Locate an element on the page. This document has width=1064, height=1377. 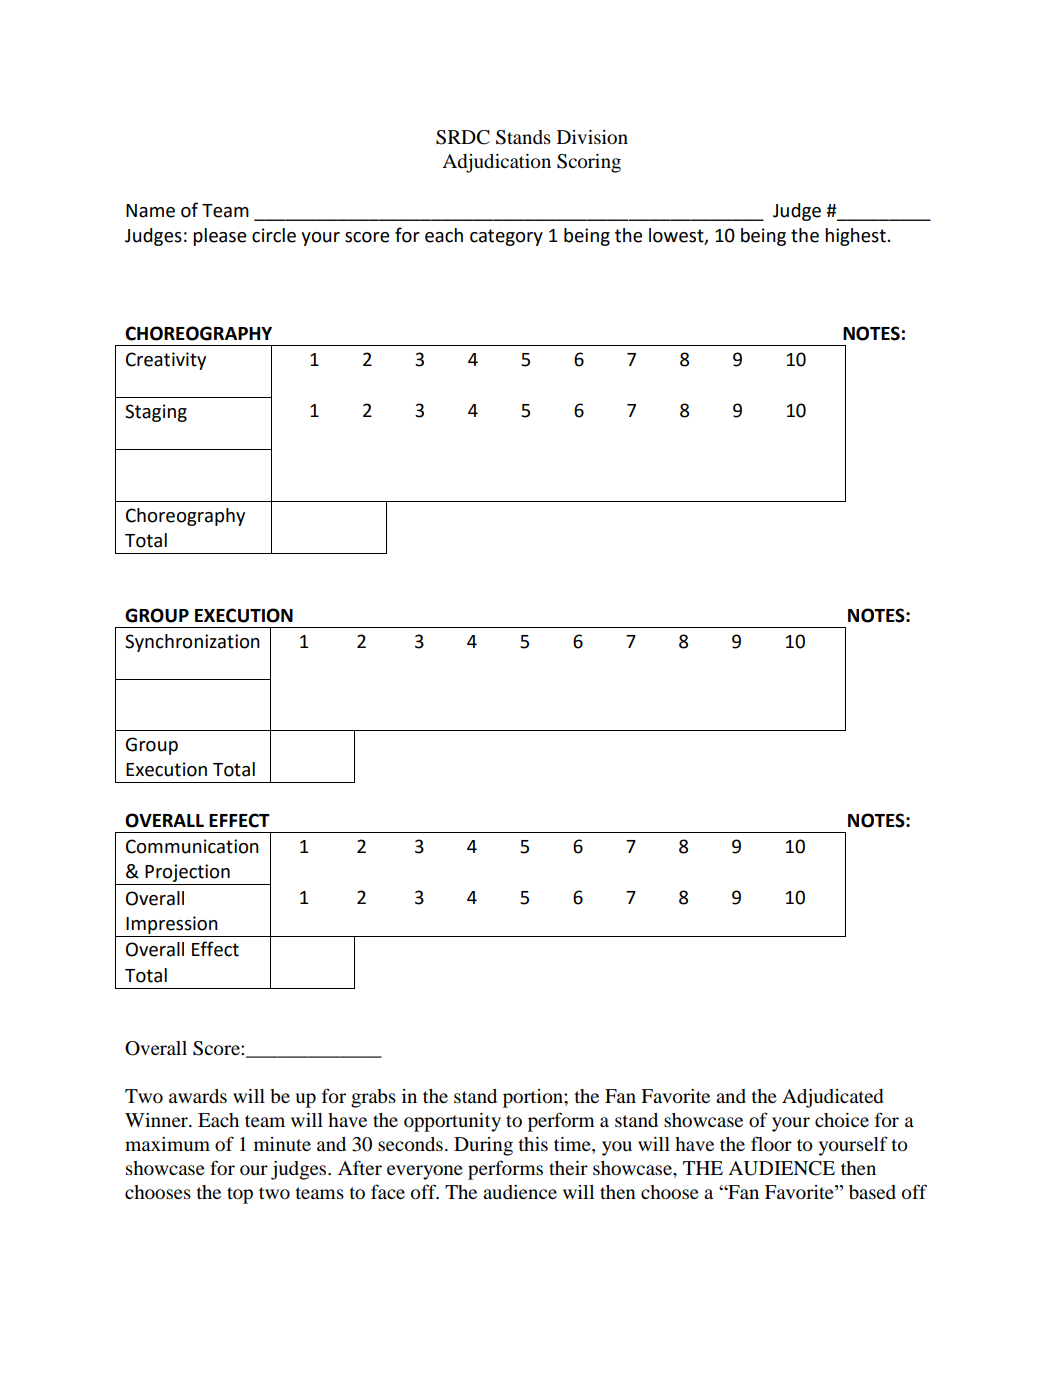
choice is located at coordinates (842, 1120).
